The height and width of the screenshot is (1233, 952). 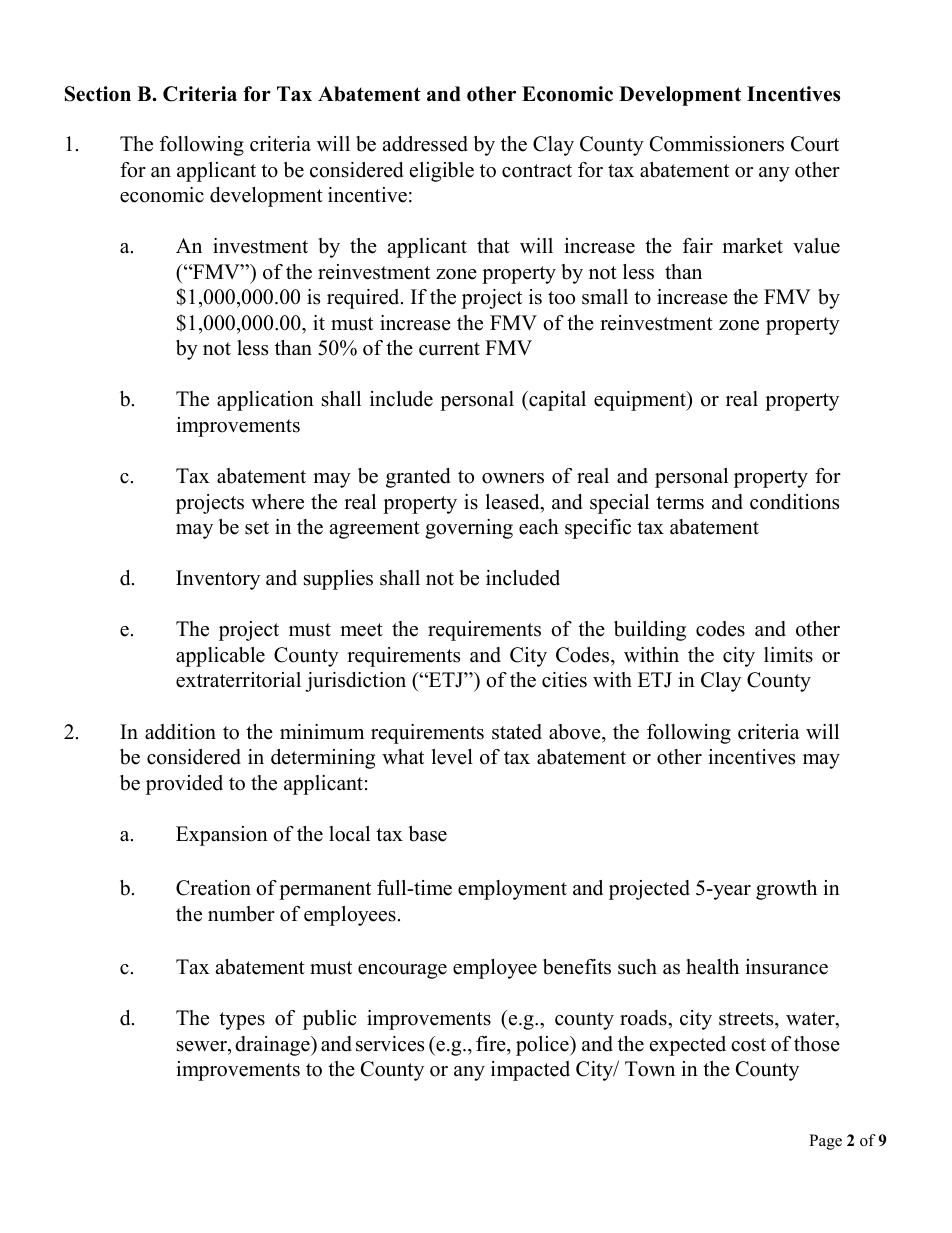 What do you see at coordinates (203, 1046) in the screenshot?
I see `sewer` at bounding box center [203, 1046].
